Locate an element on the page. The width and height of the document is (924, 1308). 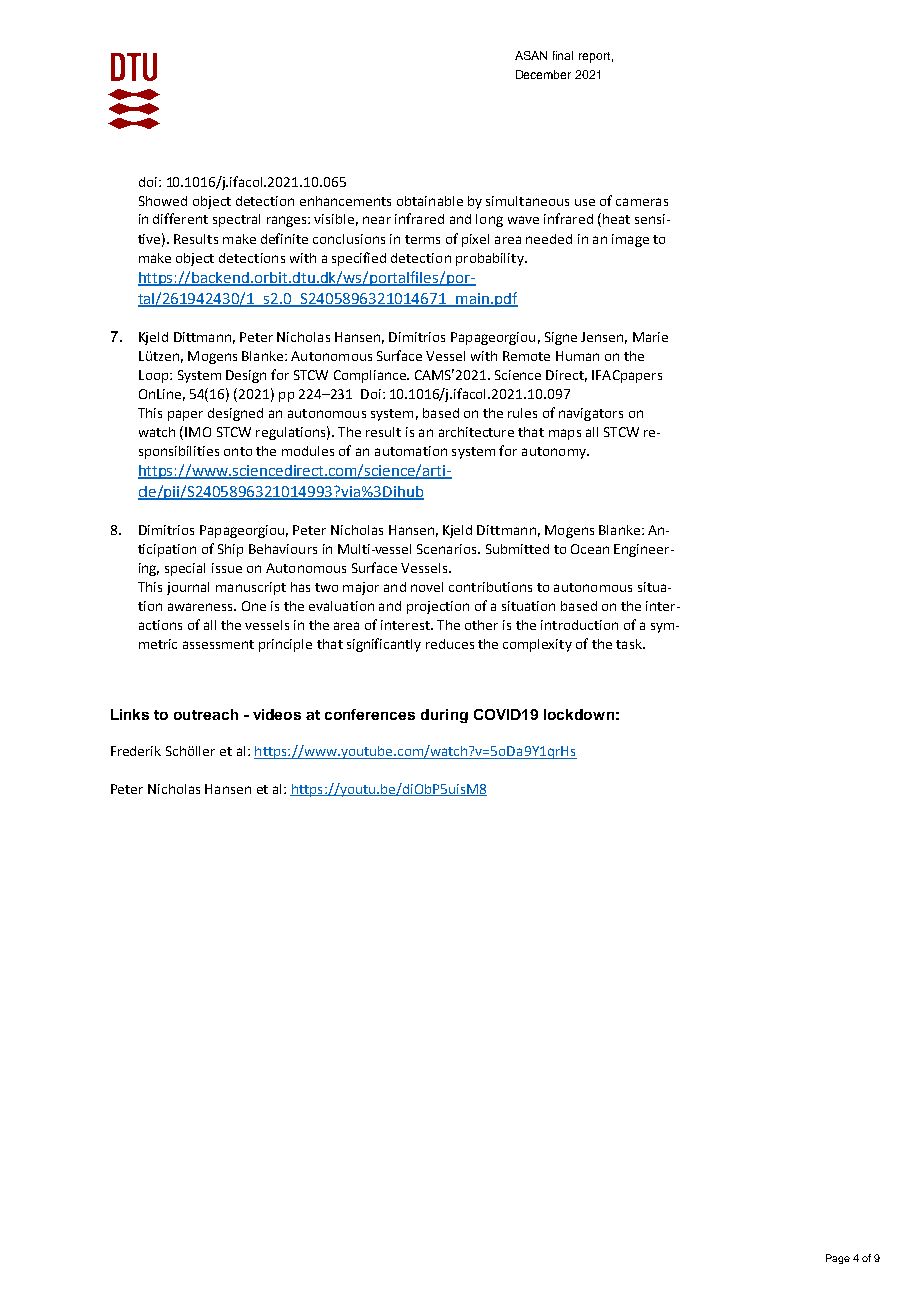
outreach is located at coordinates (206, 714).
